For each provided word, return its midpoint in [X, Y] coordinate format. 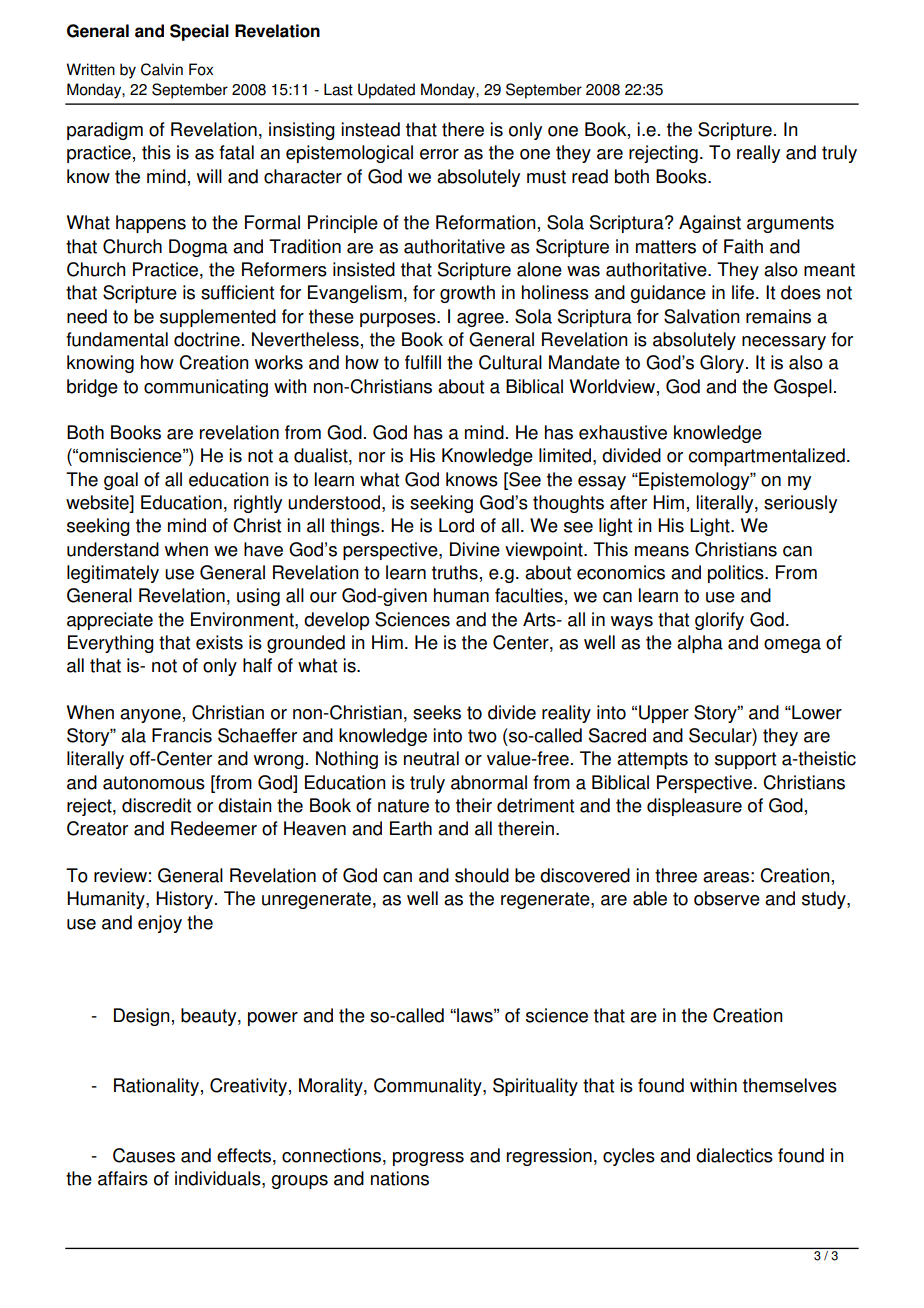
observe [727, 898]
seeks [437, 712]
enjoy [160, 924]
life [744, 292]
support [745, 760]
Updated [386, 91]
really [758, 154]
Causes [144, 1155]
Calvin [162, 69]
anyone [150, 716]
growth [467, 294]
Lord [456, 525]
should [482, 875]
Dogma [198, 248]
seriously [800, 504]
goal [121, 481]
